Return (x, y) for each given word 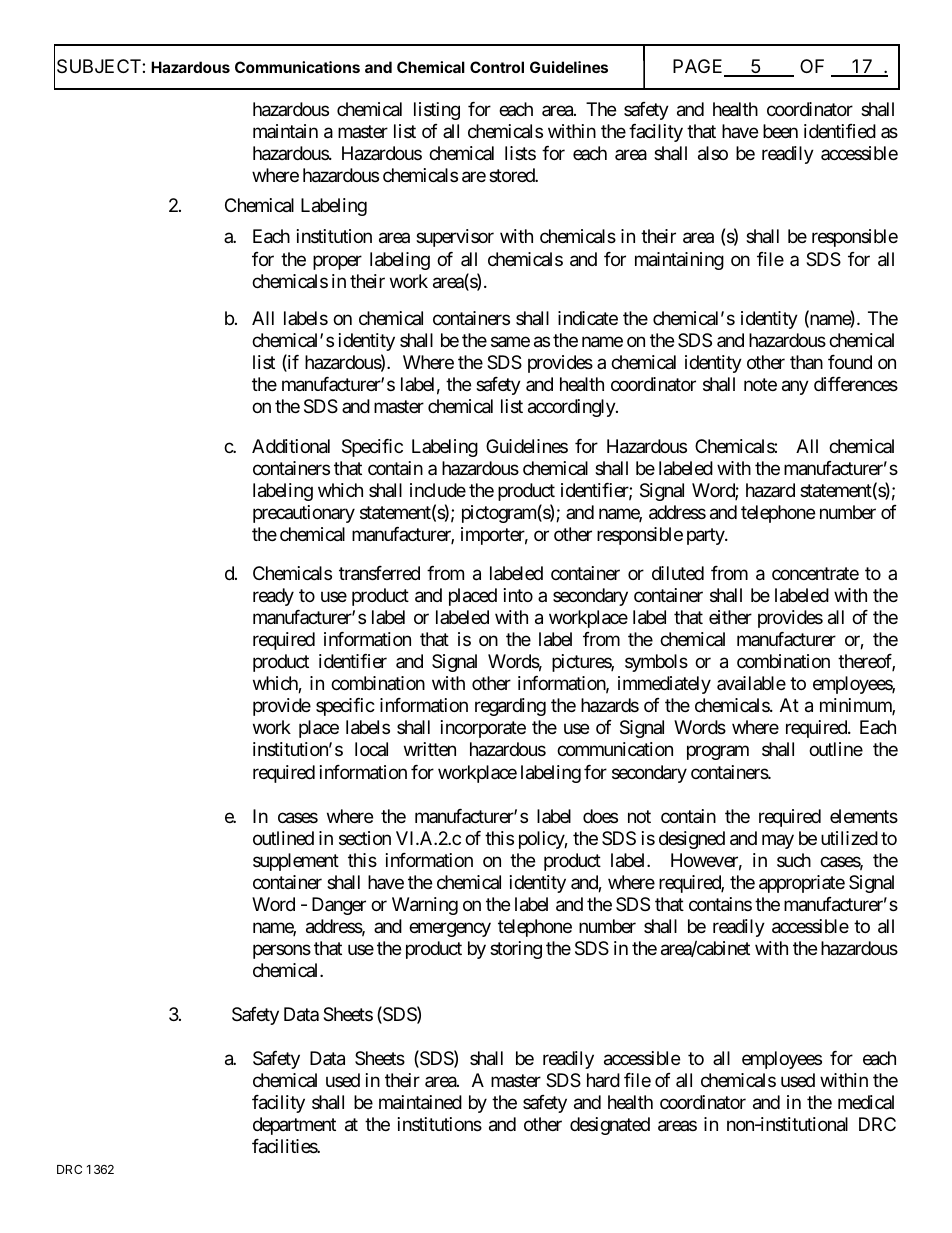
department (294, 1126)
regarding (510, 707)
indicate (588, 318)
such (794, 860)
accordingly (572, 408)
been (780, 131)
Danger (339, 906)
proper (337, 262)
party (706, 536)
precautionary (304, 514)
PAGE (699, 67)
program (718, 753)
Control (497, 67)
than (806, 362)
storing (516, 950)
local (371, 749)
